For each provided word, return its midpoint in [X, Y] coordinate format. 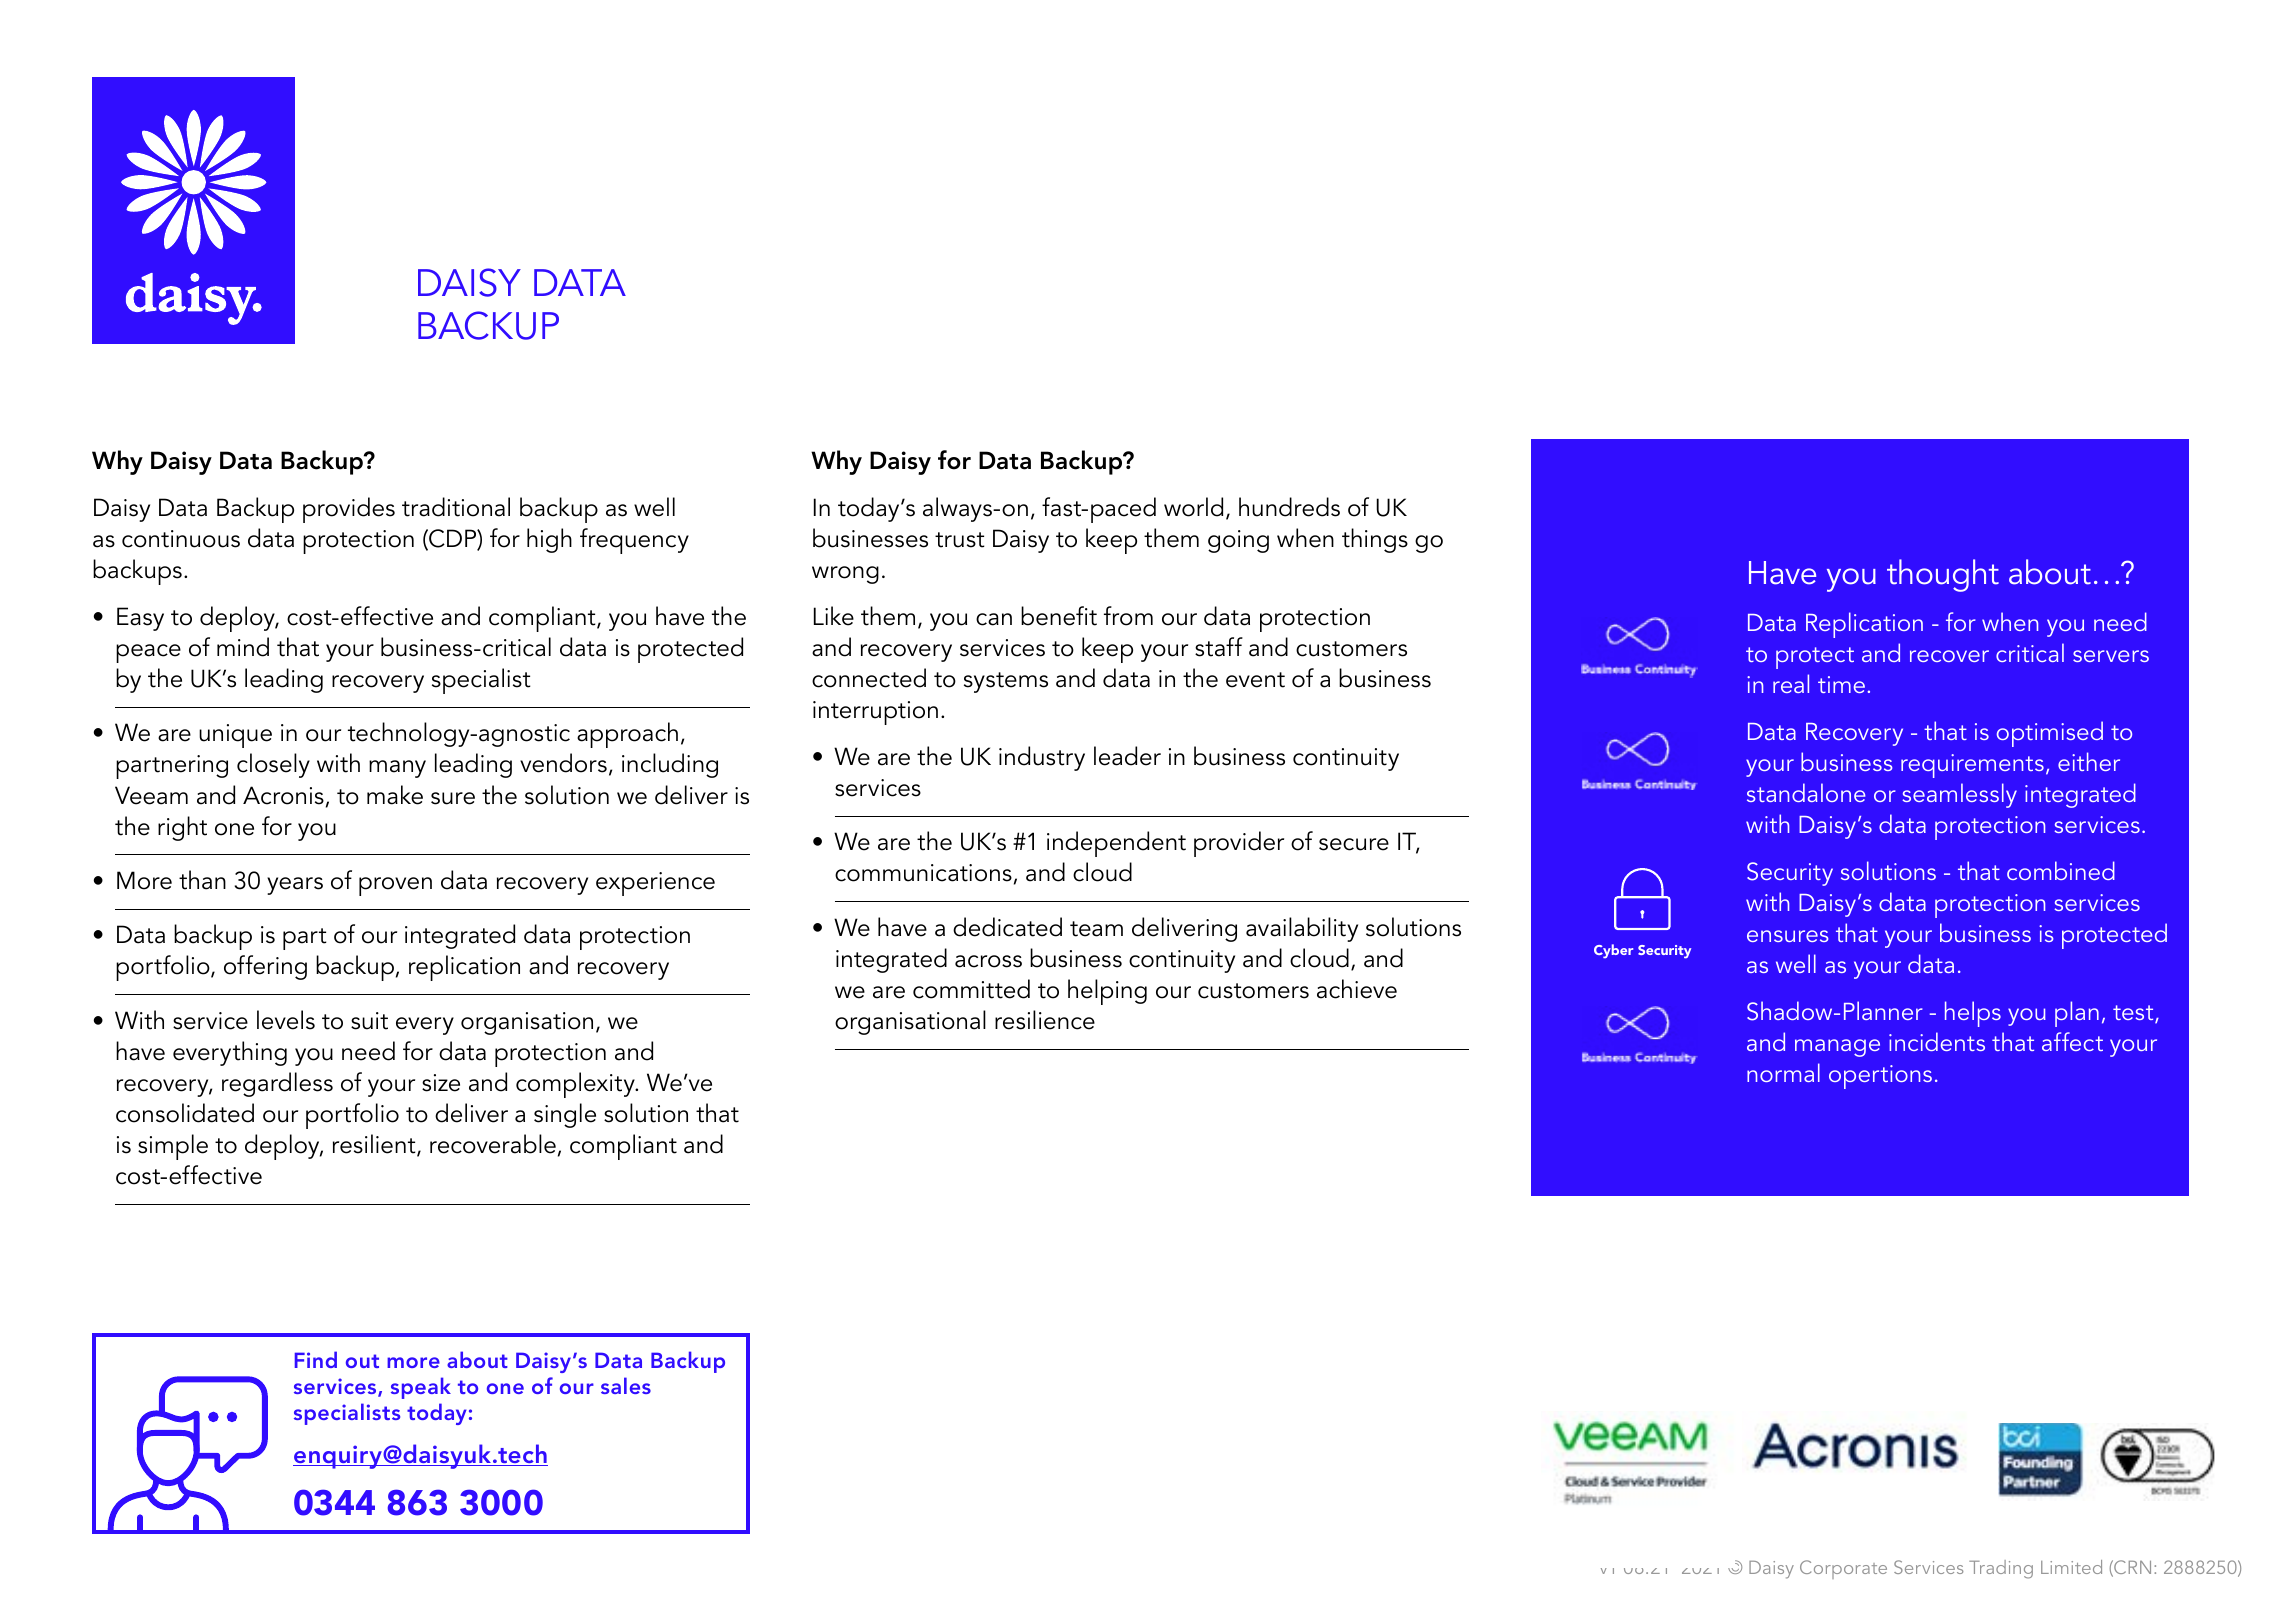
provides [349, 510]
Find [316, 1359]
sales [626, 1385]
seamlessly [1959, 795]
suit [369, 1021]
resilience [1045, 1020]
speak [421, 1388]
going [1238, 541]
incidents [1937, 1041]
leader [1127, 756]
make [395, 795]
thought [1943, 575]
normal [1783, 1072]
